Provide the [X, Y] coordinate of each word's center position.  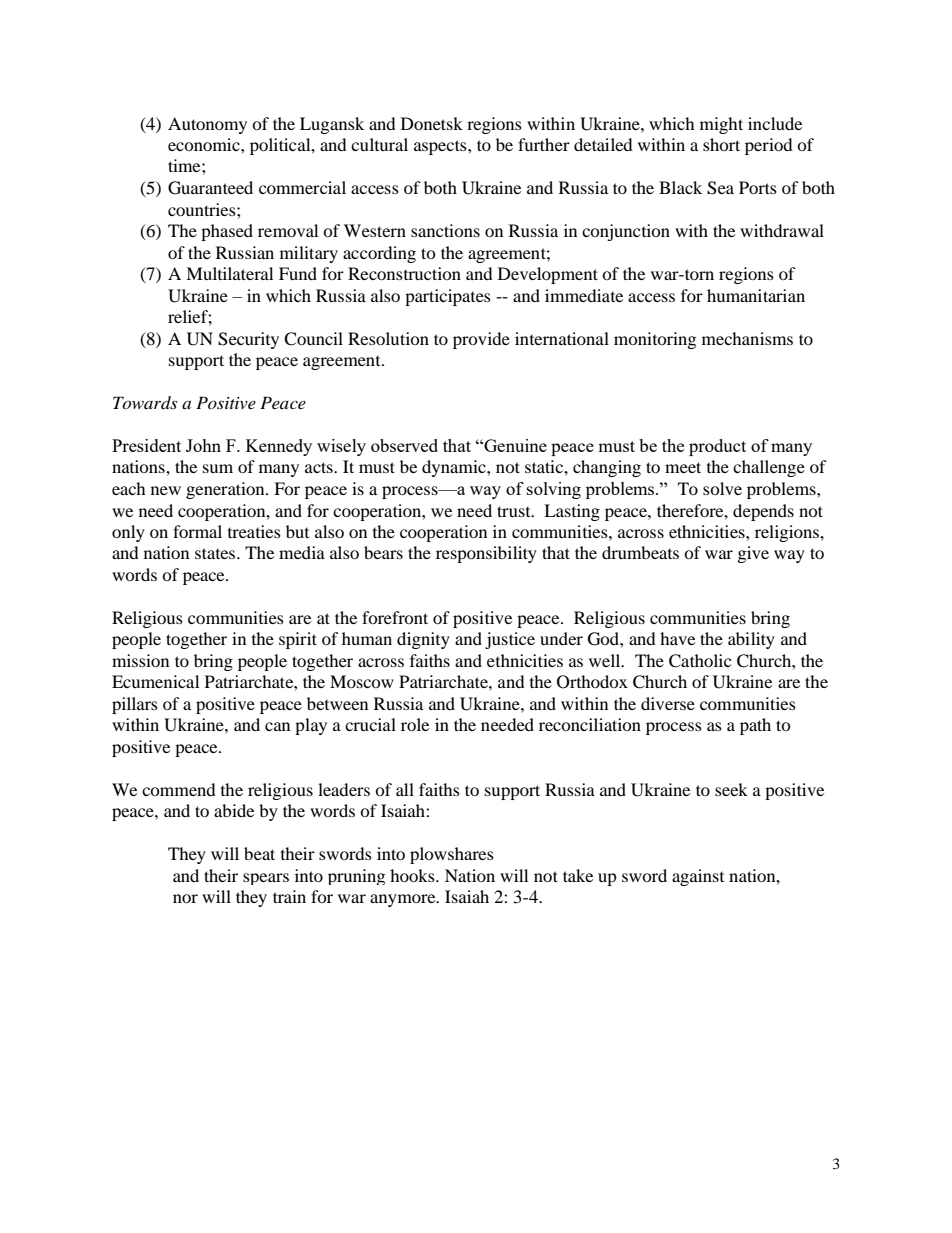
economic [205, 144]
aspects [441, 147]
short [721, 144]
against [698, 877]
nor [185, 898]
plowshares [452, 855]
